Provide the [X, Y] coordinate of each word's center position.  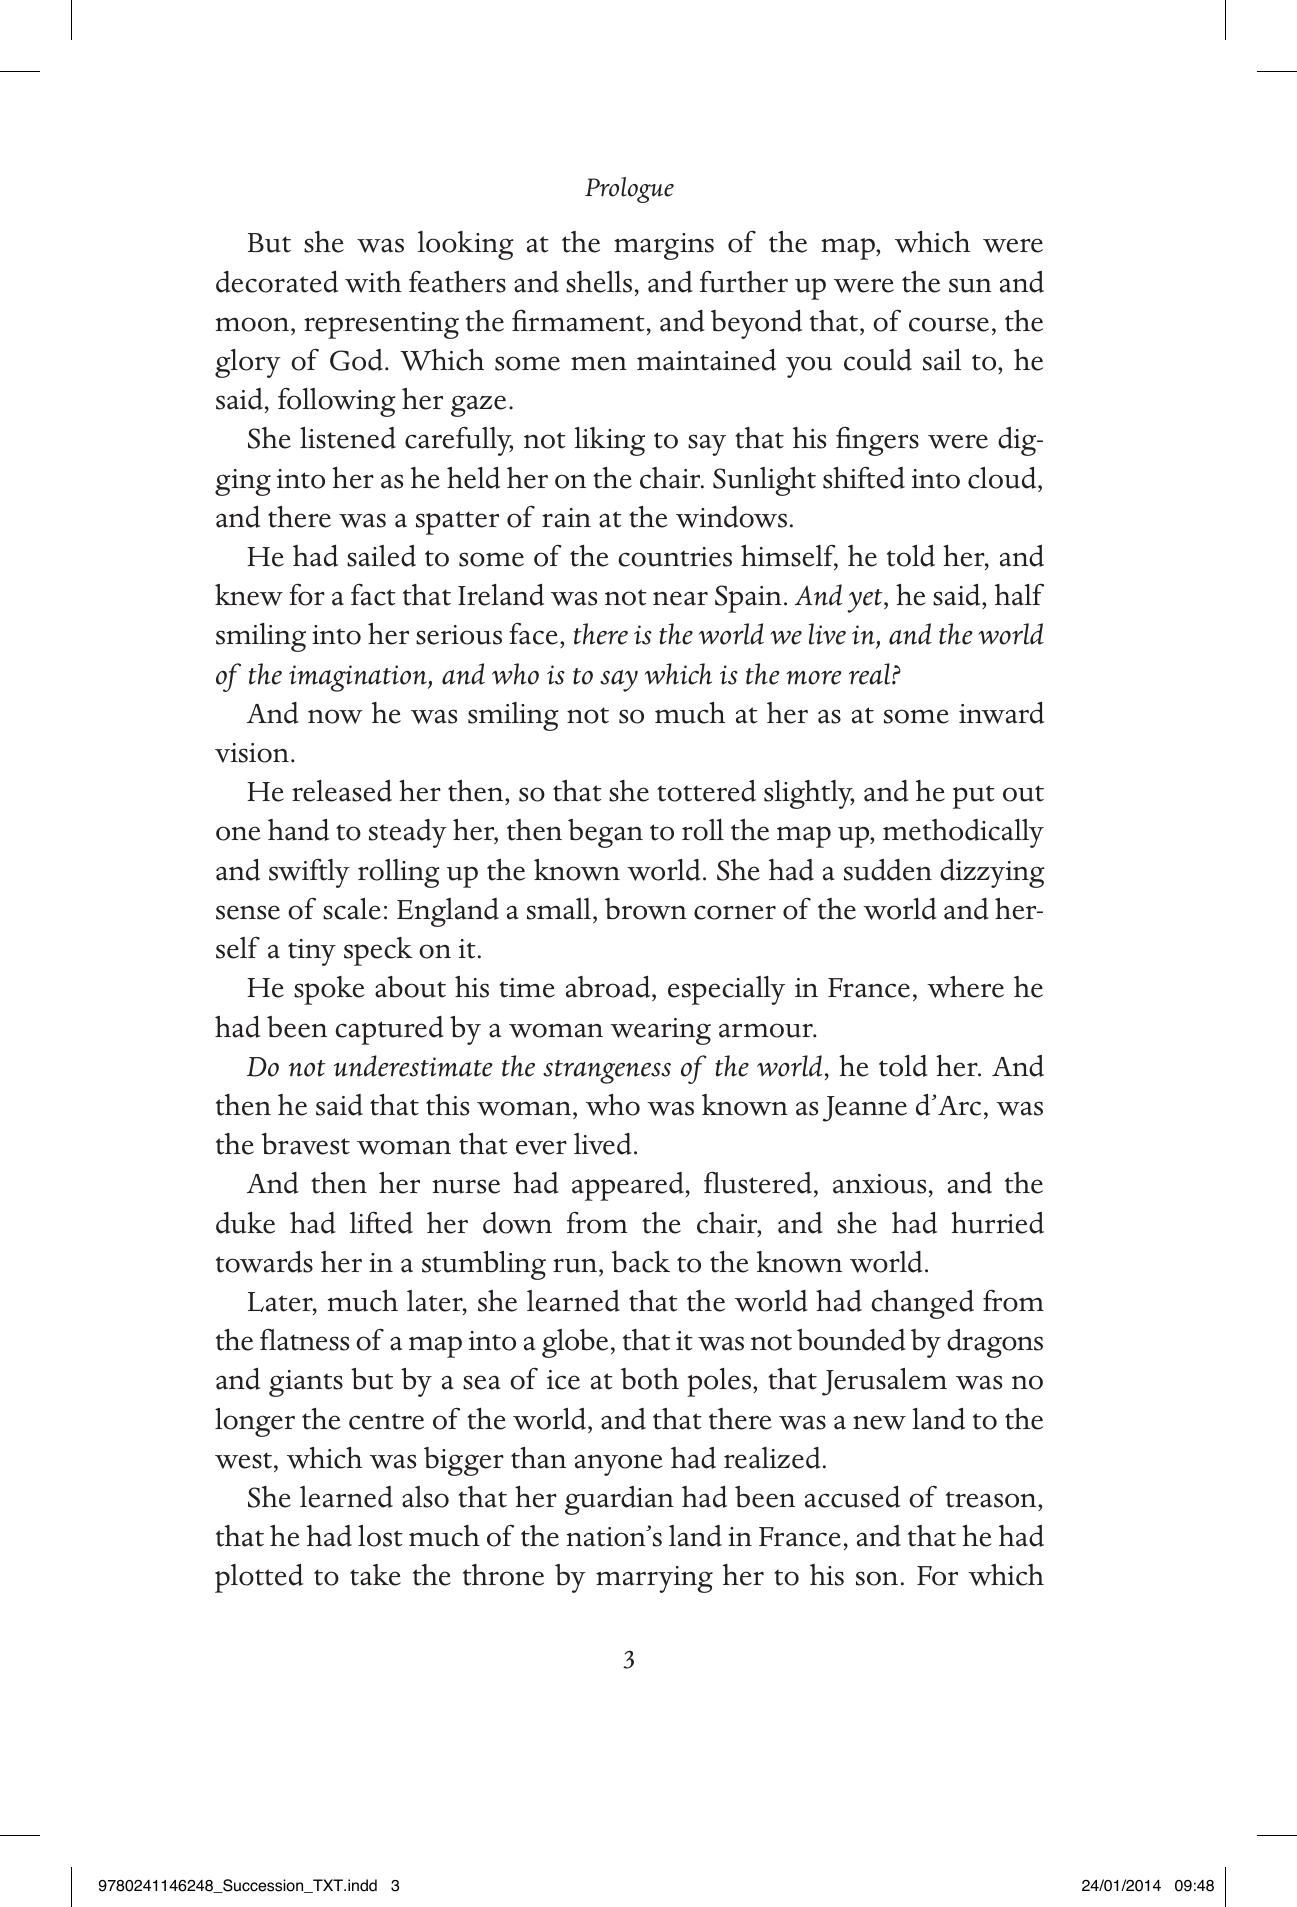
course [949, 324]
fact [373, 594]
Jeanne [865, 1109]
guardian [619, 1500]
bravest [306, 1144]
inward [1001, 713]
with [373, 282]
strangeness [607, 1072]
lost [380, 1536]
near [680, 598]
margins [664, 246]
